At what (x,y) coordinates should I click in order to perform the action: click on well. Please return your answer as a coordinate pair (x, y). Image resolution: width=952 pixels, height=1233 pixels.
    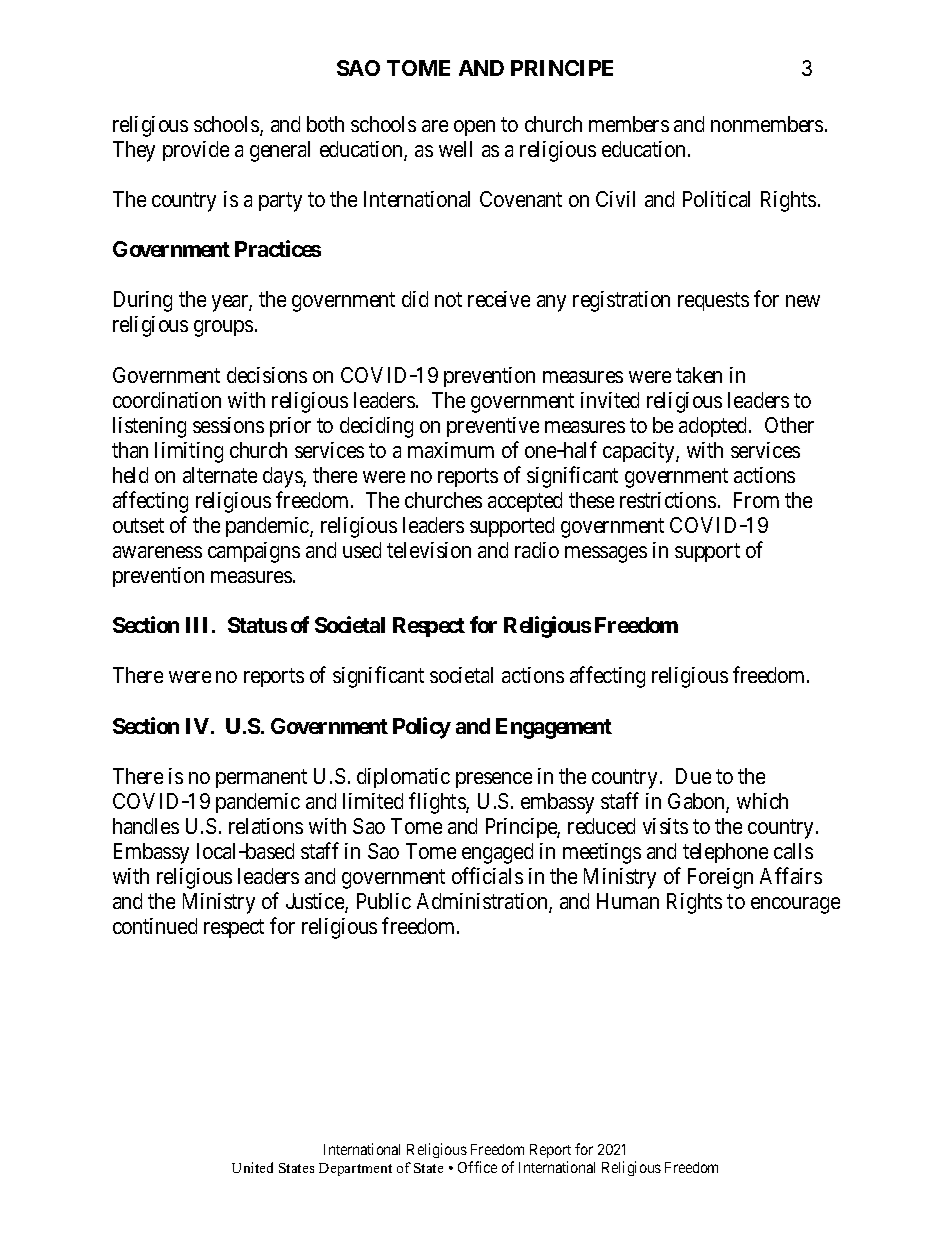
    Looking at the image, I should click on (455, 149).
